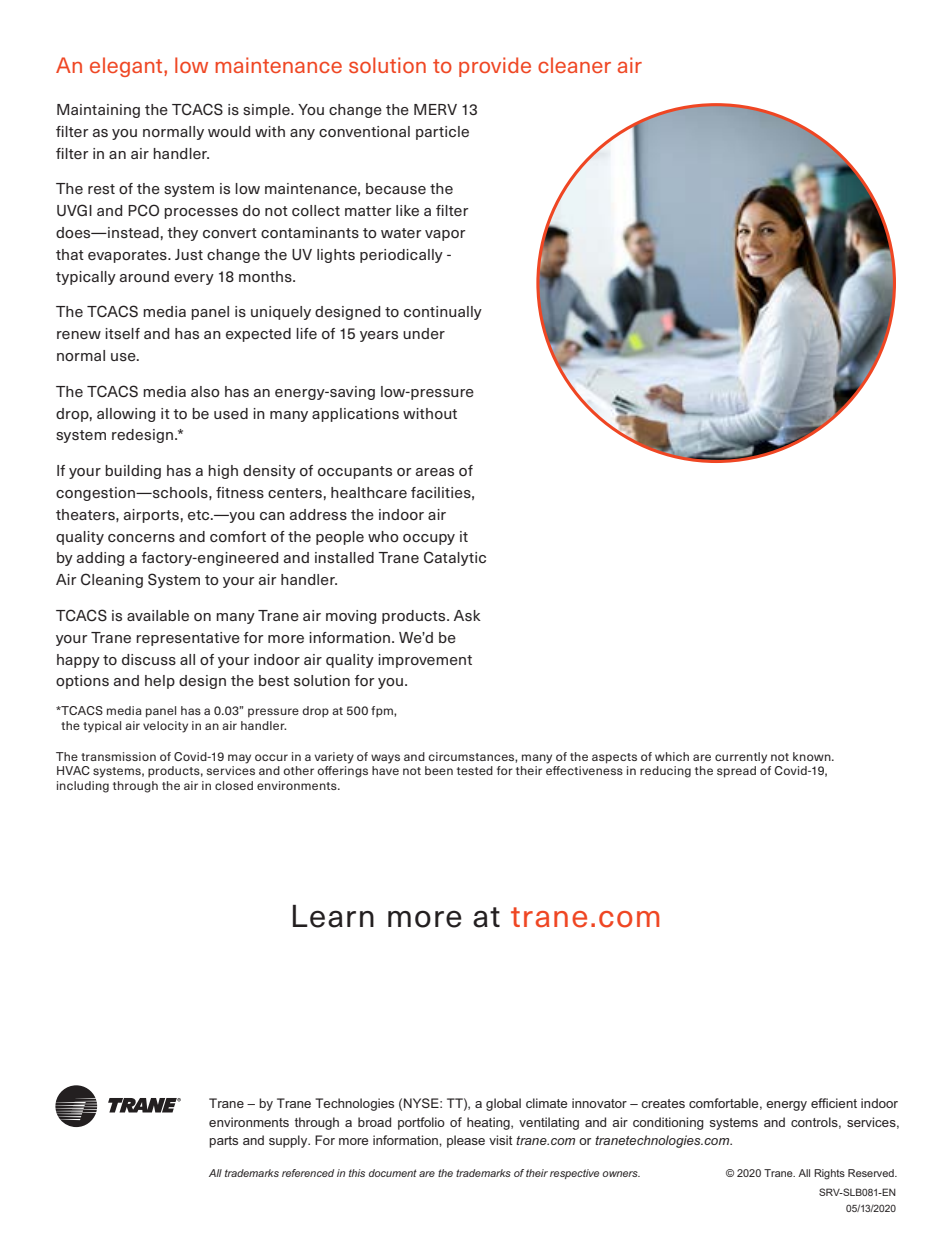 The image size is (952, 1233). I want to click on cleaner, so click(574, 65).
